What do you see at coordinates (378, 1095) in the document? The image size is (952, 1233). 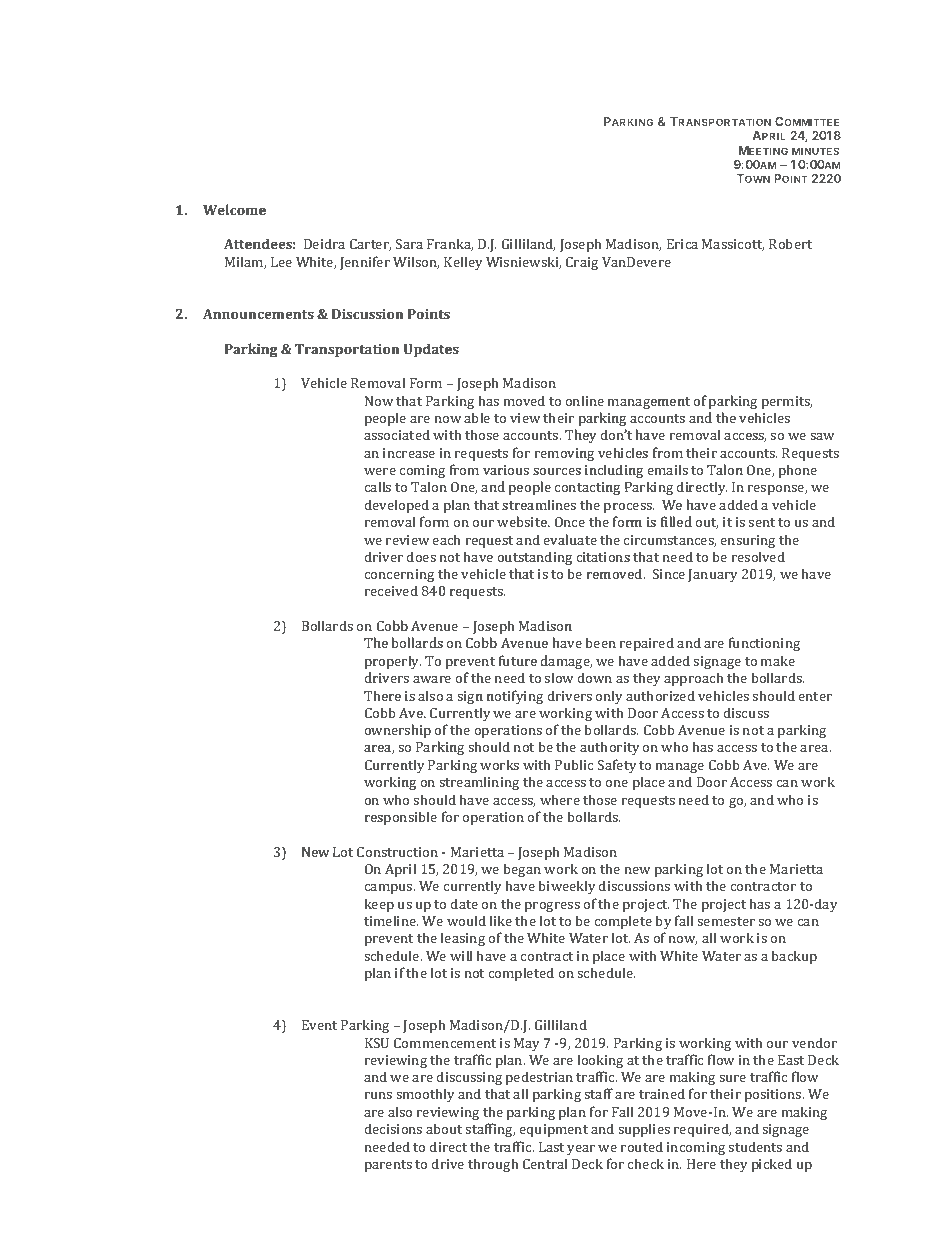 I see `runs` at bounding box center [378, 1095].
